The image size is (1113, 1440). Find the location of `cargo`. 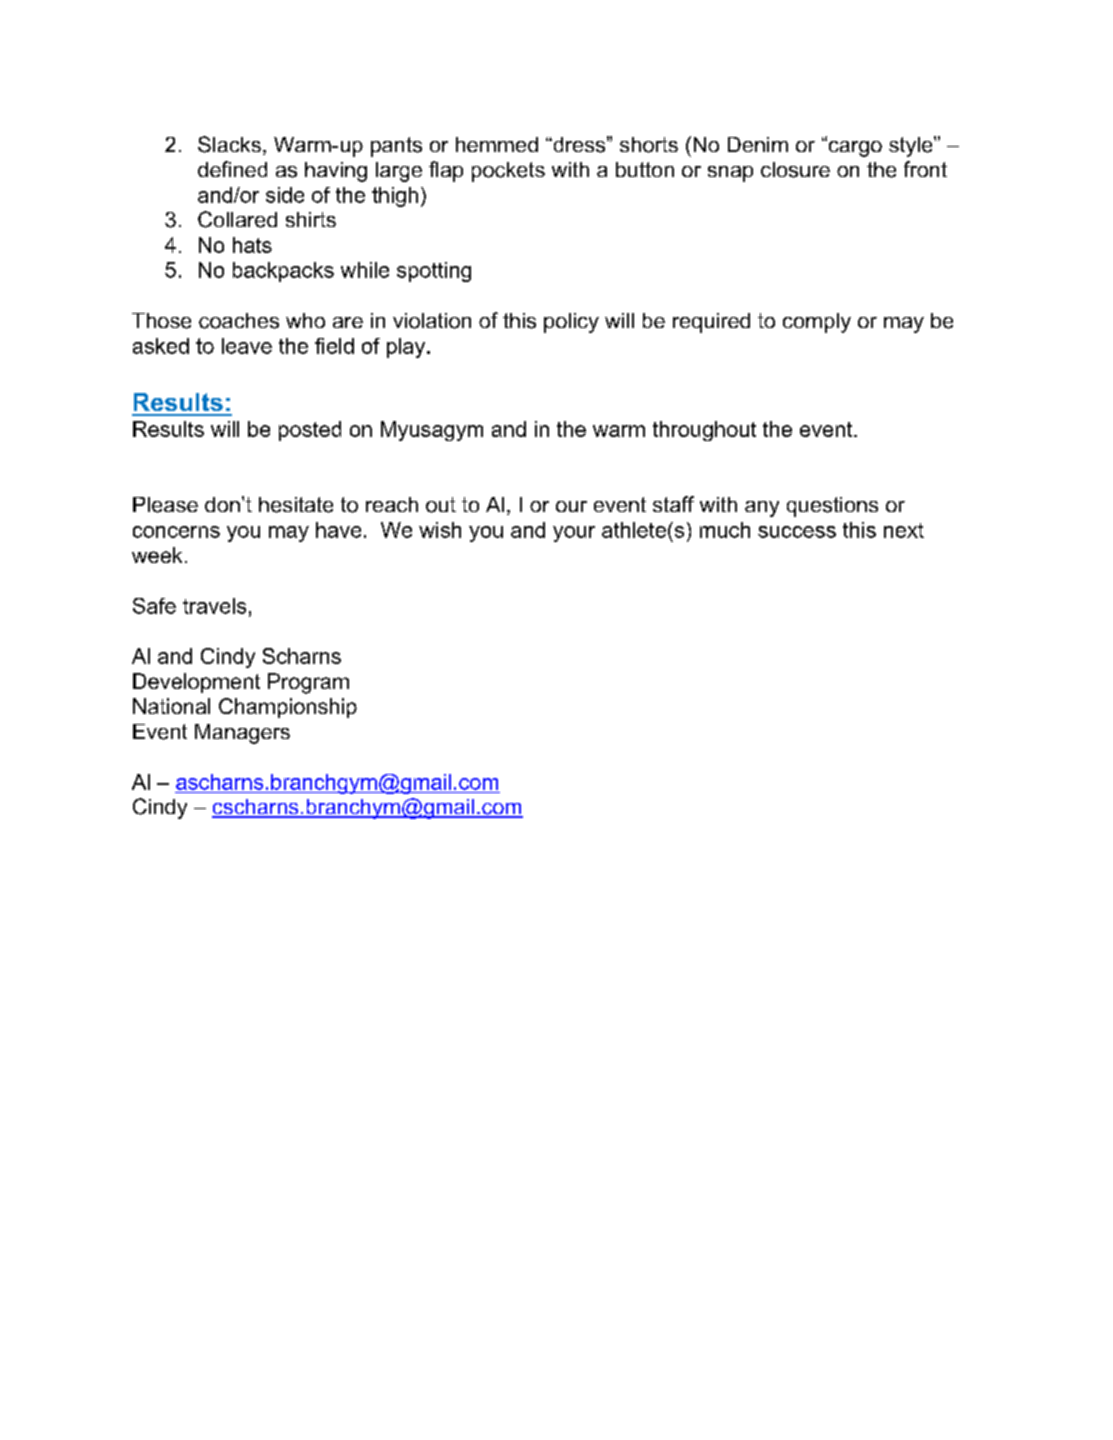

cargo is located at coordinates (854, 148).
